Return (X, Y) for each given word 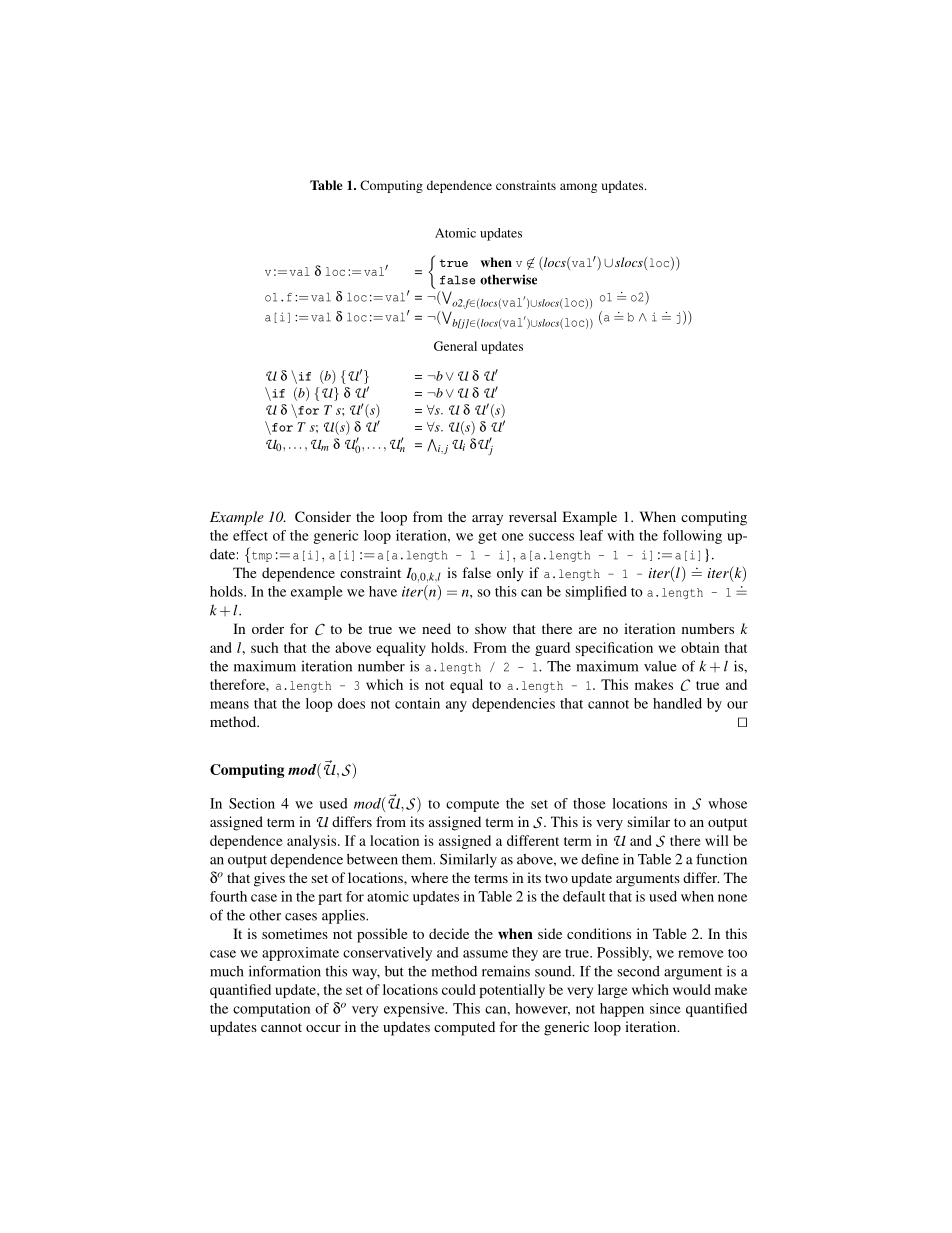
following (692, 537)
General (455, 346)
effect (250, 535)
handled (677, 703)
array (487, 520)
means (229, 705)
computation (271, 1010)
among (578, 188)
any (456, 706)
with (620, 535)
